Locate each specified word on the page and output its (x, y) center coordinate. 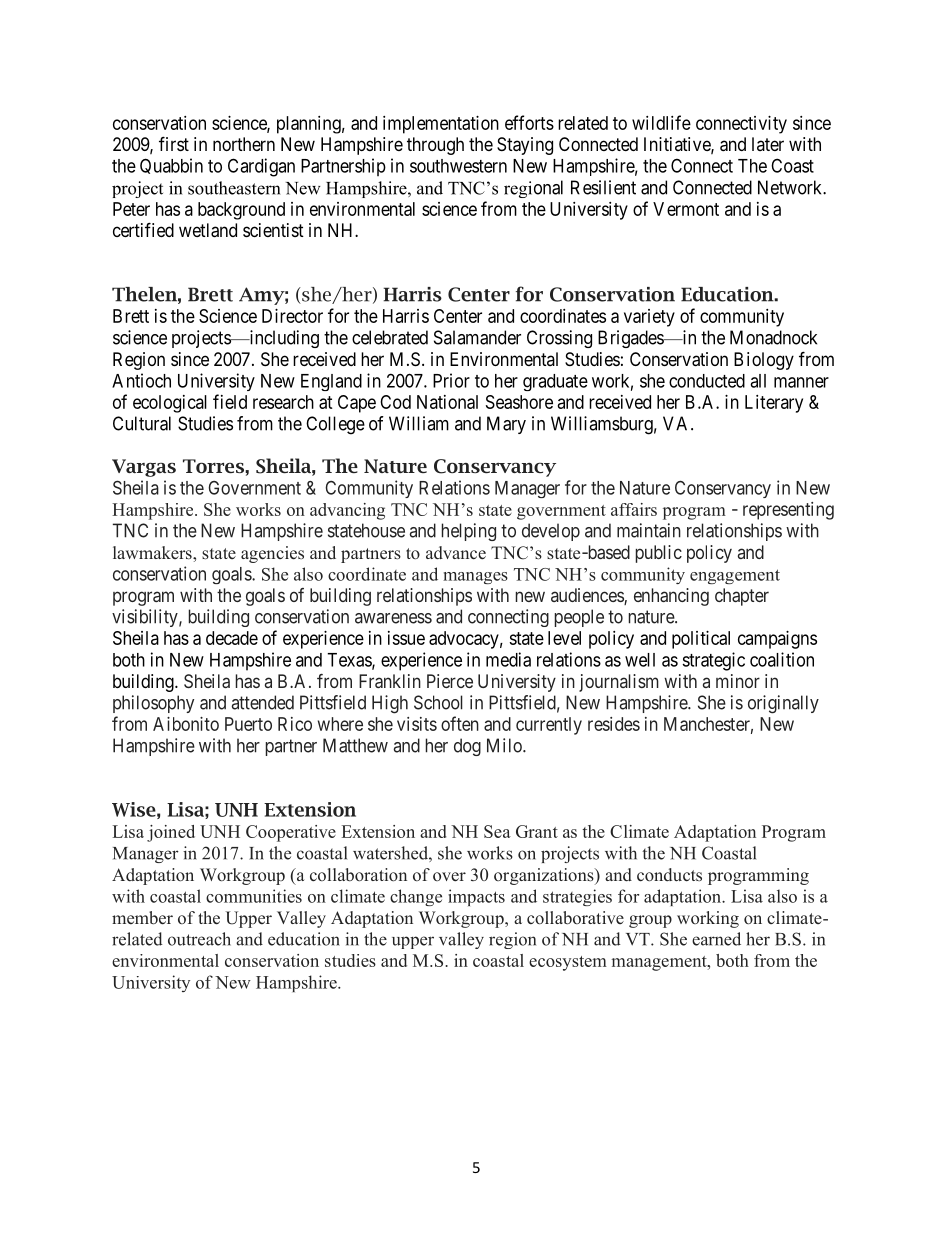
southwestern (458, 166)
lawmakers (153, 553)
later (768, 144)
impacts (476, 897)
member (142, 918)
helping (469, 532)
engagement (735, 576)
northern (244, 144)
